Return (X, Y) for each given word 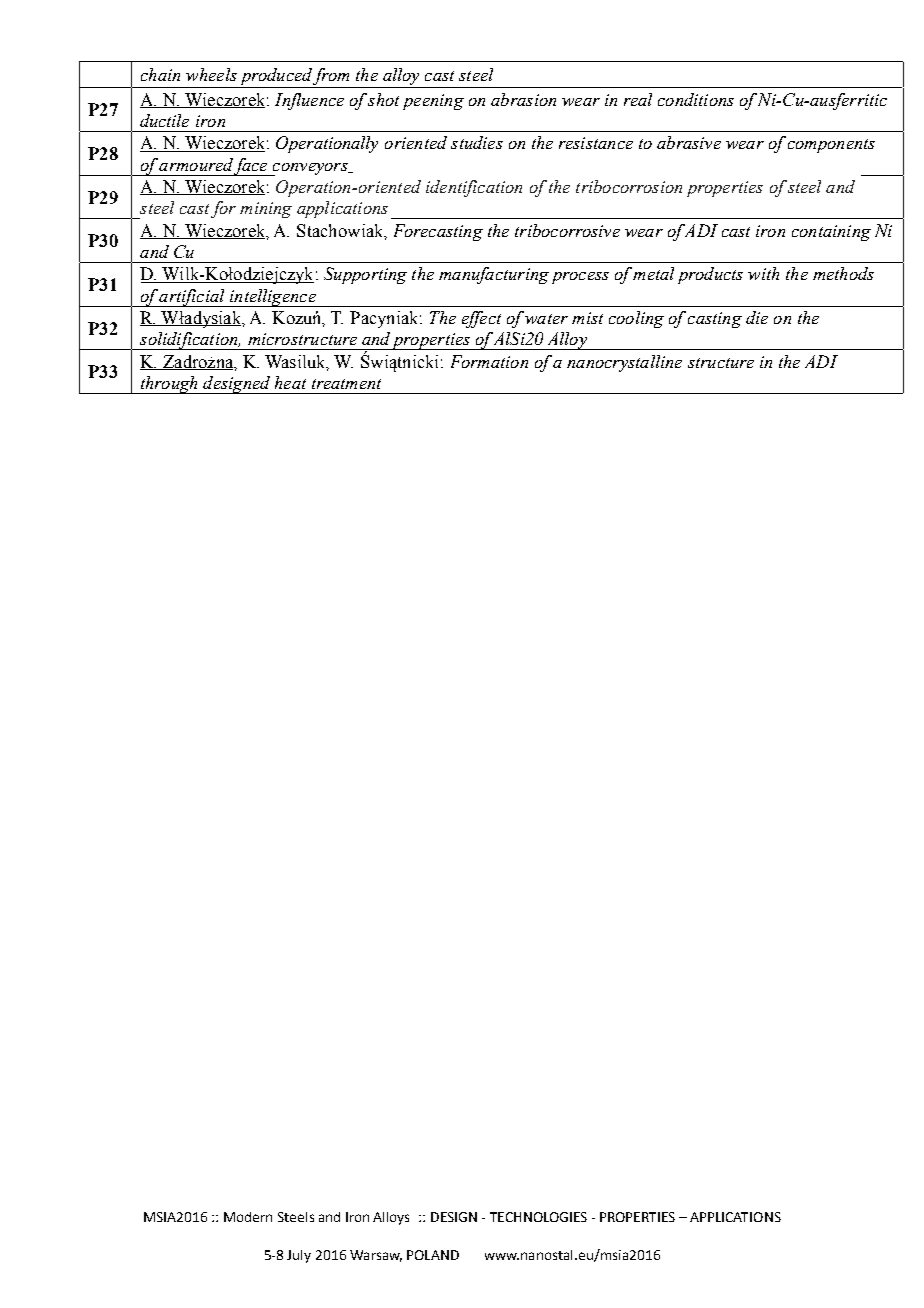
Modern (248, 1217)
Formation (489, 361)
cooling (636, 319)
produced (275, 78)
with (763, 273)
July (299, 1256)
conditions (696, 99)
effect (481, 319)
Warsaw (376, 1256)
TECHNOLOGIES (538, 1217)
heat (290, 382)
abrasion (523, 99)
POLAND (433, 1255)
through (169, 385)
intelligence (273, 298)
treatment (346, 384)
